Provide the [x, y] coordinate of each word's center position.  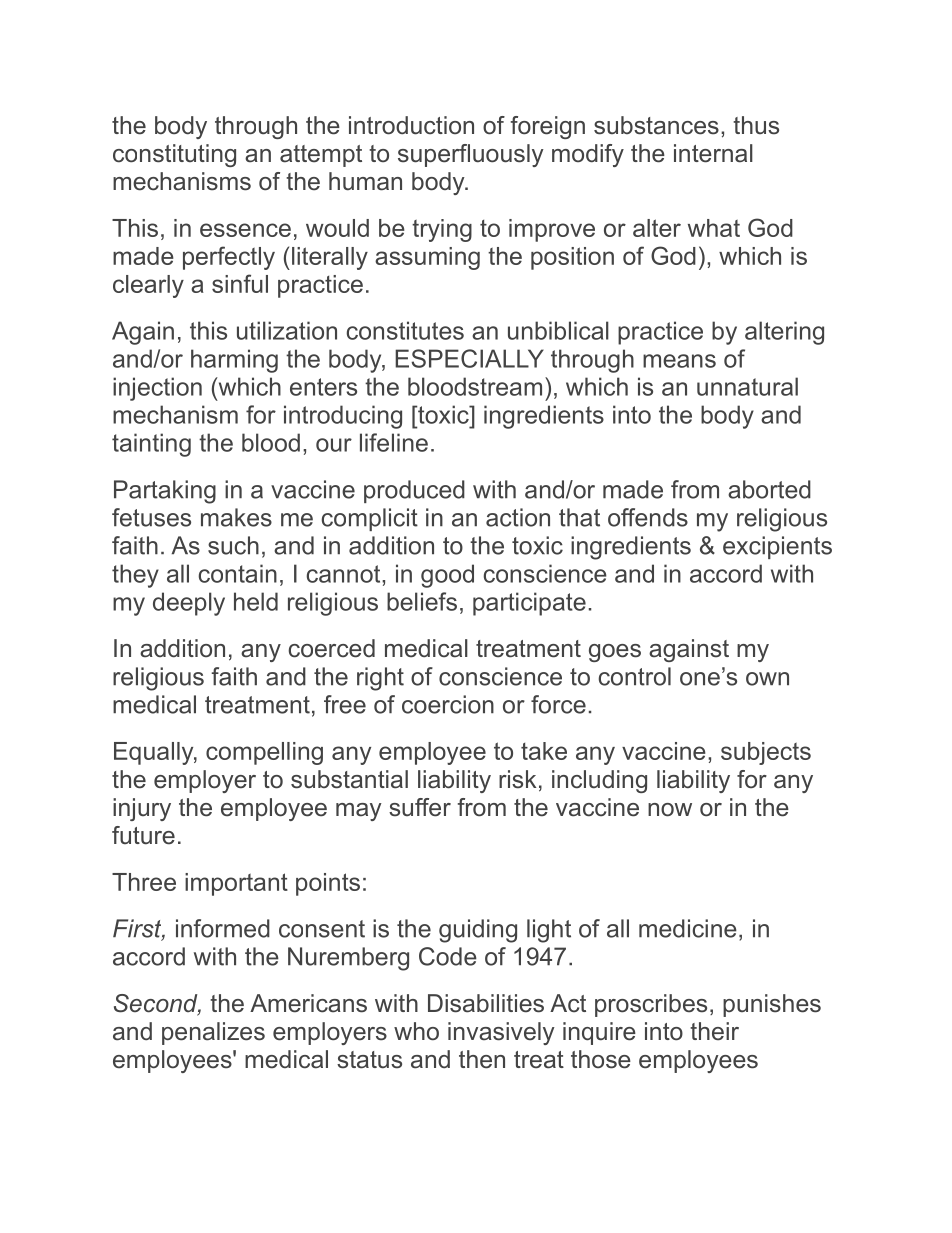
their [714, 1031]
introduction [411, 125]
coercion [448, 704]
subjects [766, 753]
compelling [264, 753]
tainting [151, 445]
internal [713, 153]
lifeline [394, 442]
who [416, 1031]
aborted [769, 489]
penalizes [213, 1033]
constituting [174, 155]
